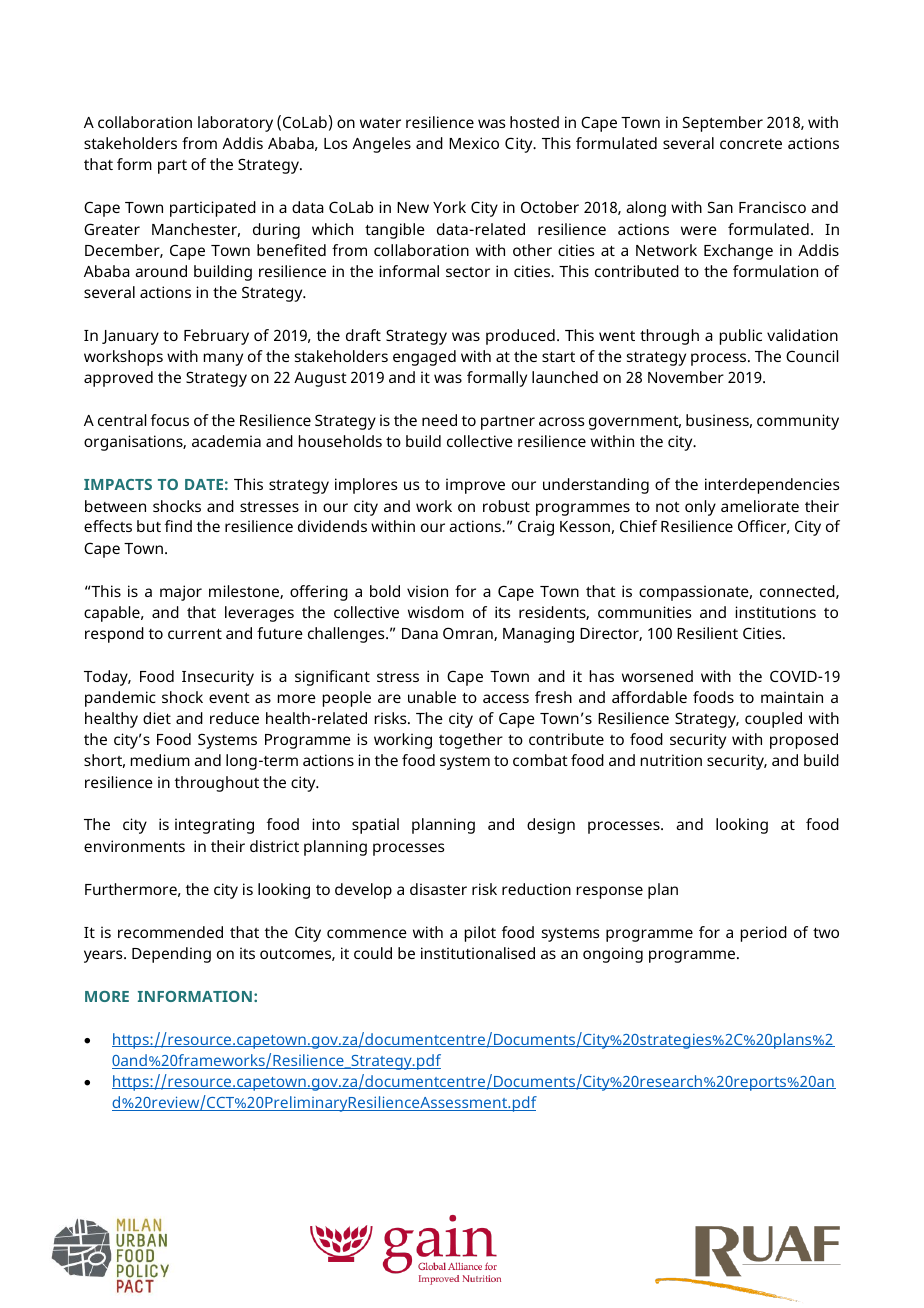  I want to click on need, so click(439, 420).
